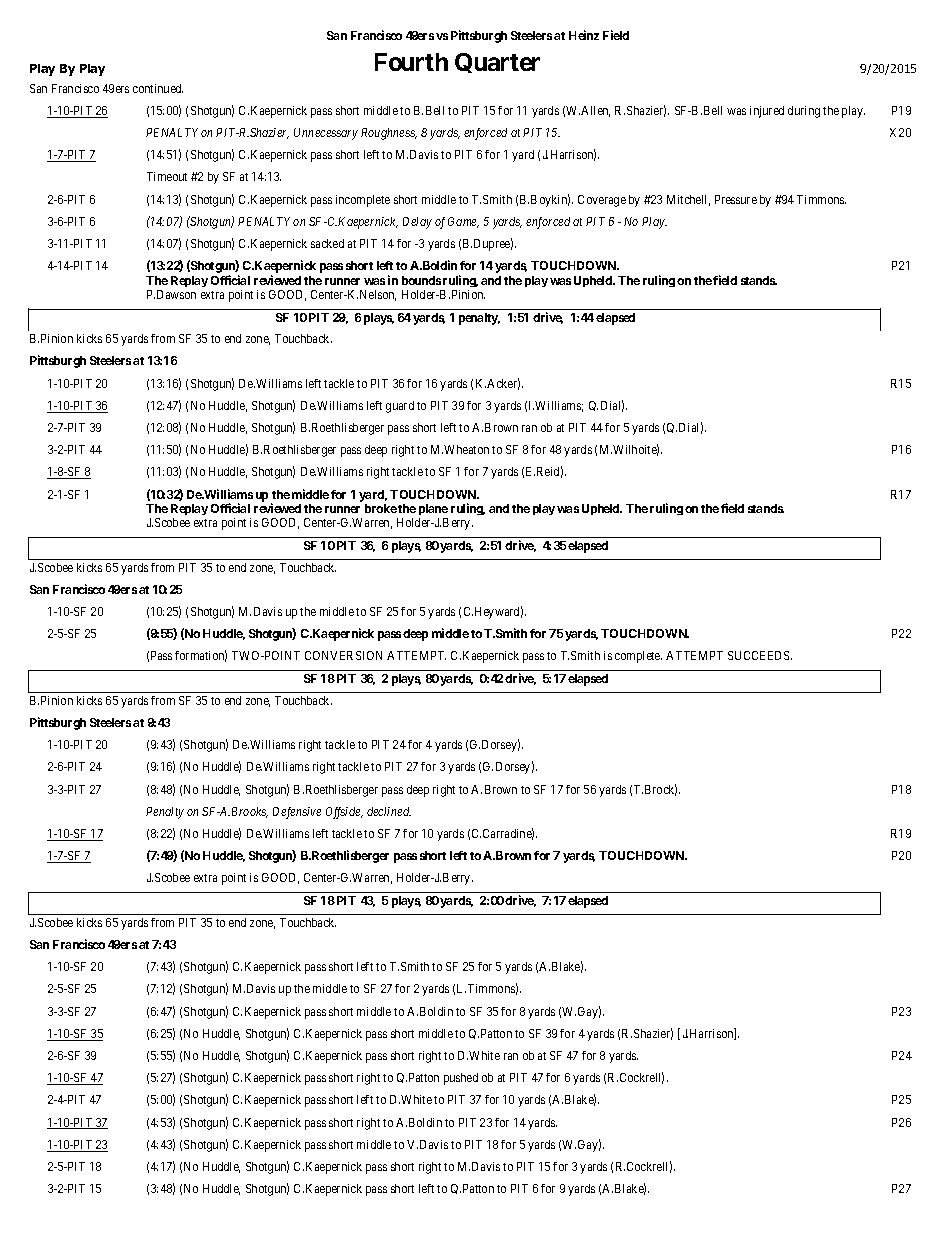  Describe the element at coordinates (461, 1079) in the image. I see `pushed` at that location.
